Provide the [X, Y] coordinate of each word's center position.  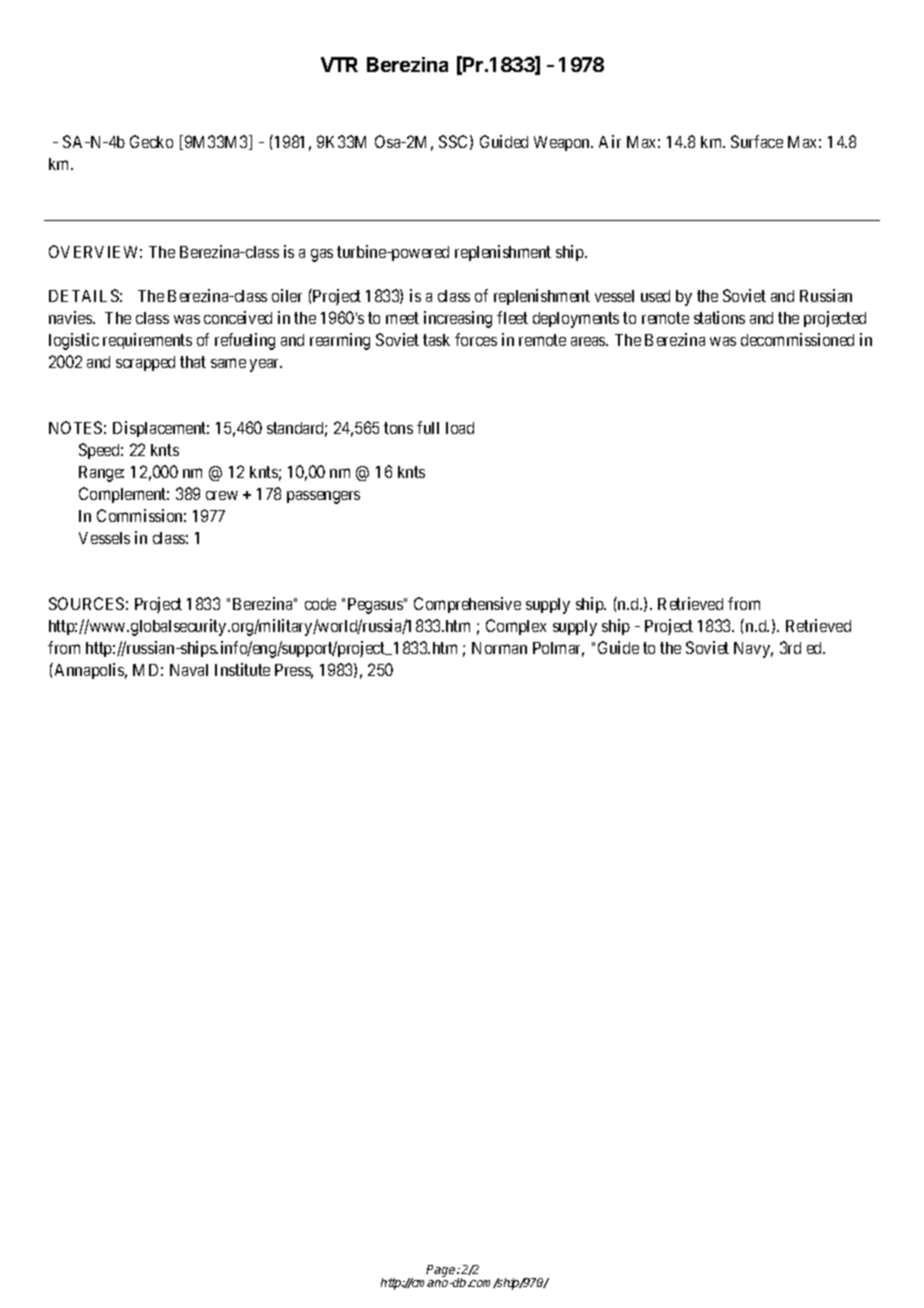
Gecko [151, 141]
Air [610, 141]
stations [719, 317]
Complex [516, 627]
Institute [242, 669]
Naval [189, 670]
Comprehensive [467, 605]
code [320, 604]
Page [442, 1271]
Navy [753, 650]
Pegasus [375, 606]
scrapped [145, 363]
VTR [339, 64]
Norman [499, 648]
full [428, 427]
